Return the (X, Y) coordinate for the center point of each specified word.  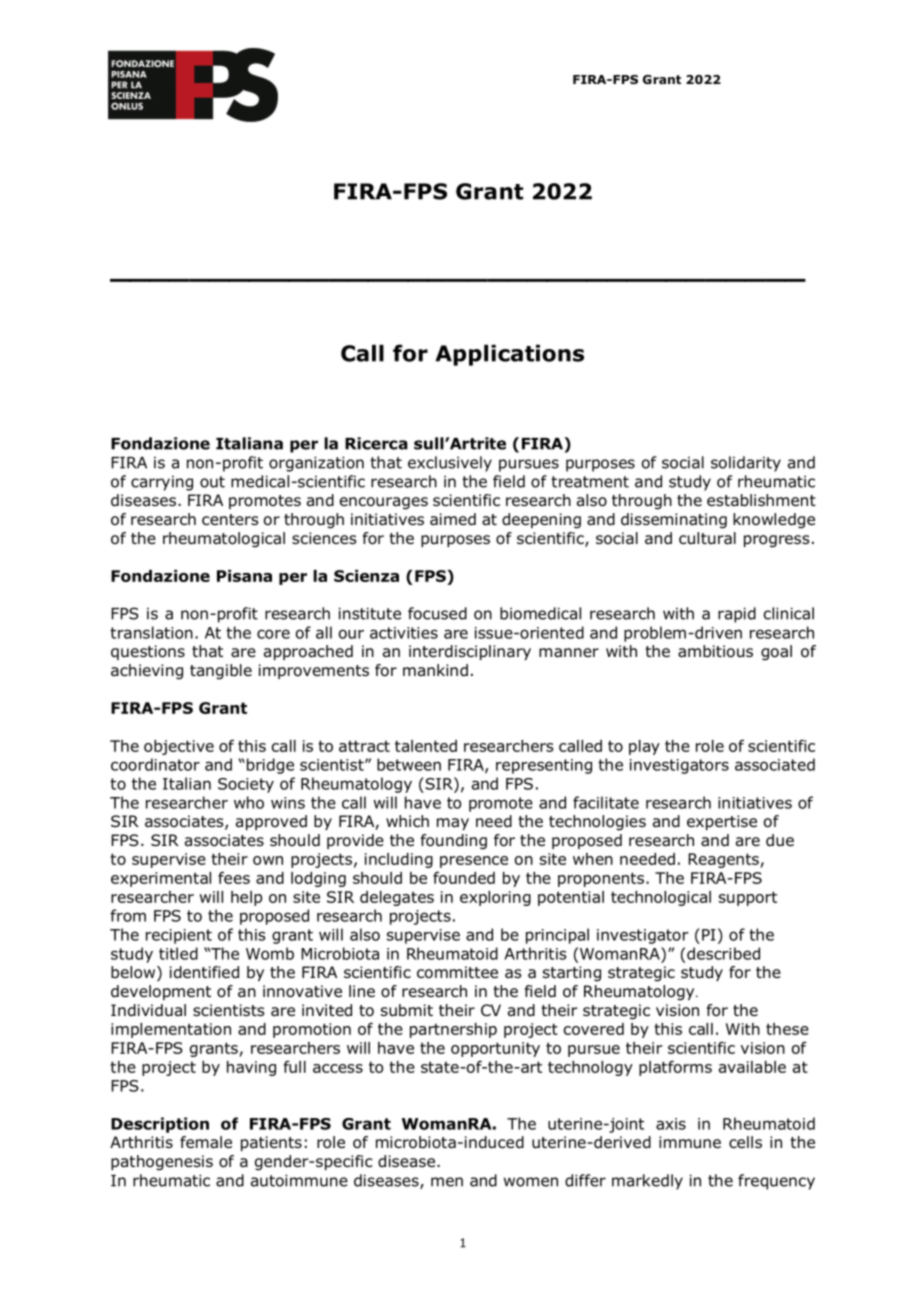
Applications (509, 355)
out (212, 482)
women (531, 1182)
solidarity (746, 464)
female (206, 1142)
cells (745, 1142)
